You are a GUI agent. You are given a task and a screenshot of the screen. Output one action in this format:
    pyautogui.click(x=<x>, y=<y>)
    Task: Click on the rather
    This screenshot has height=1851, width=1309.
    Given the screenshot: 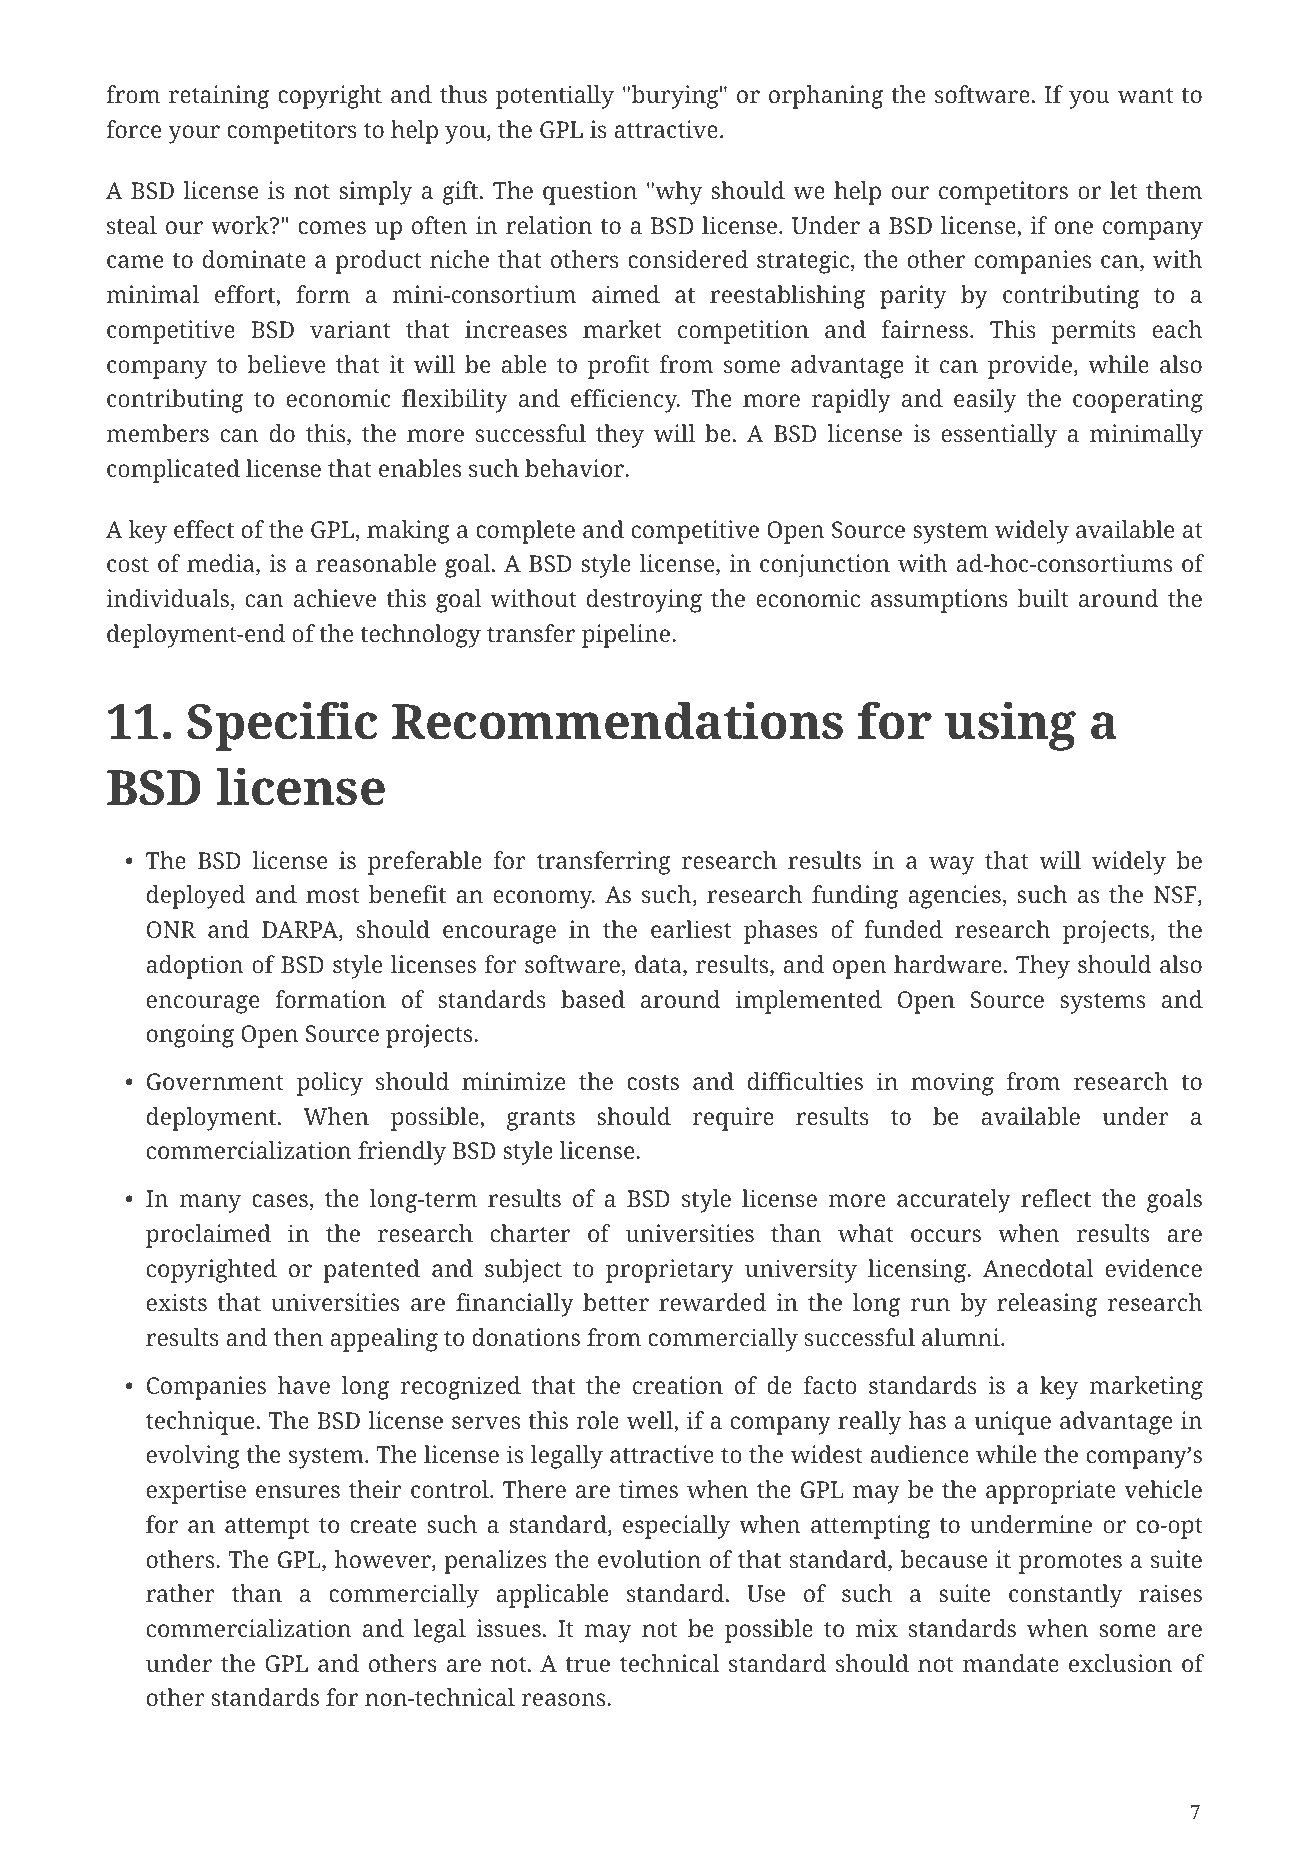 What is the action you would take?
    pyautogui.click(x=180, y=1593)
